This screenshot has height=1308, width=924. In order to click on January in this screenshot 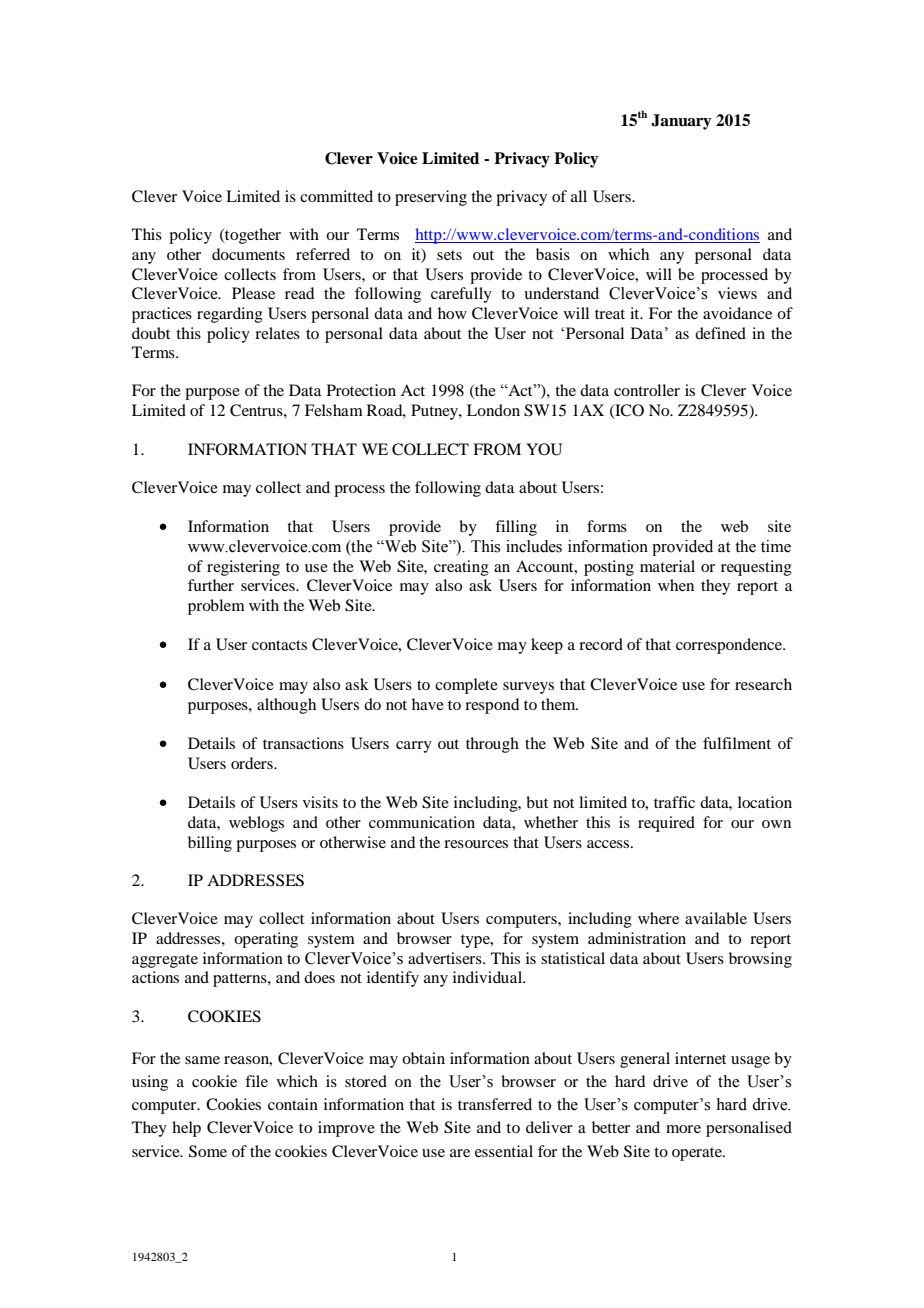, I will do `click(681, 122)`.
